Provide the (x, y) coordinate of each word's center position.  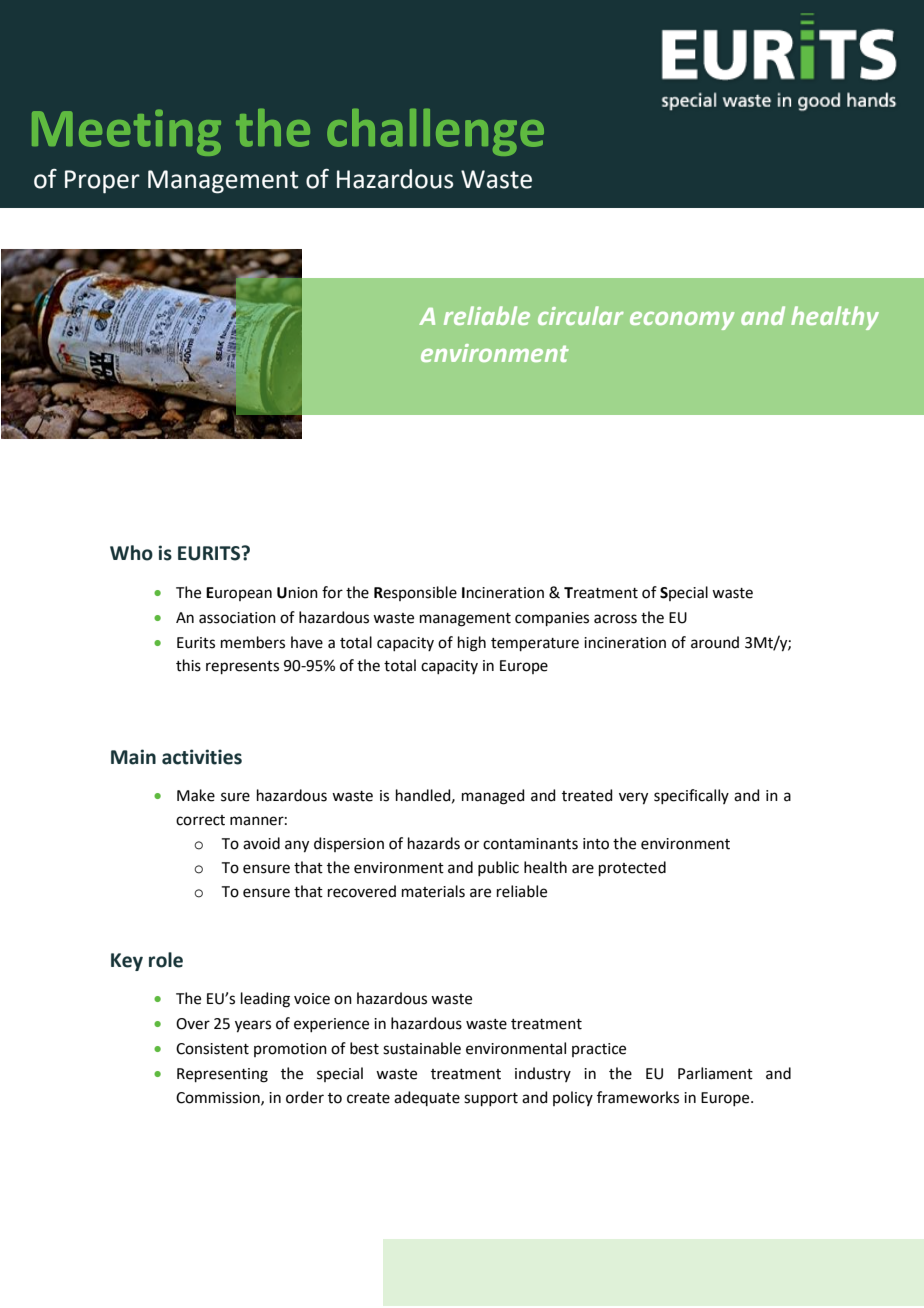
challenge (435, 132)
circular (581, 315)
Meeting (126, 132)
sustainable (422, 1048)
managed (493, 797)
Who (131, 553)
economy (682, 321)
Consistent (212, 1049)
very (633, 798)
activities (202, 757)
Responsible (415, 593)
